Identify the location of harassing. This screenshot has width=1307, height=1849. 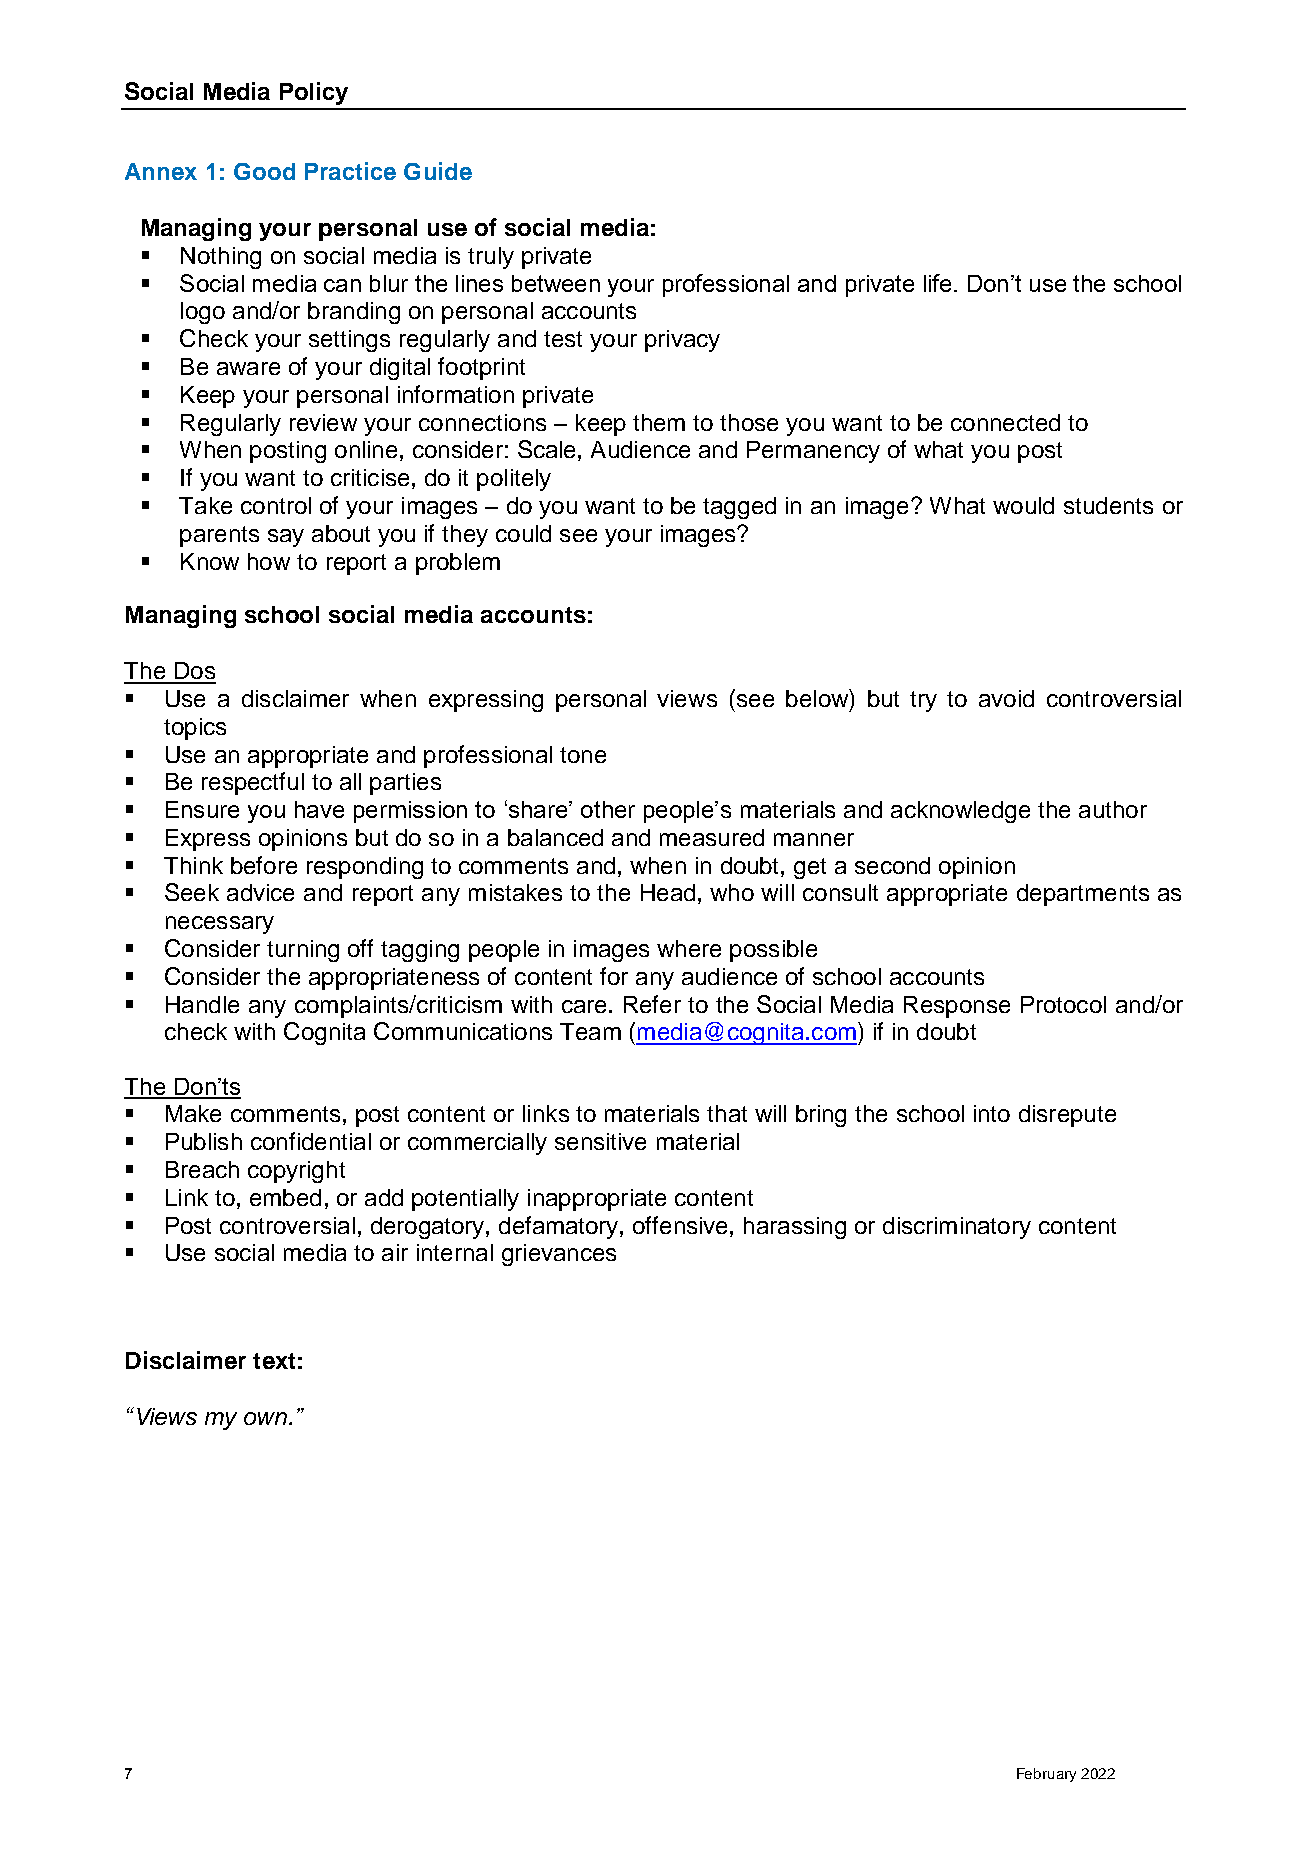
(795, 1228).
